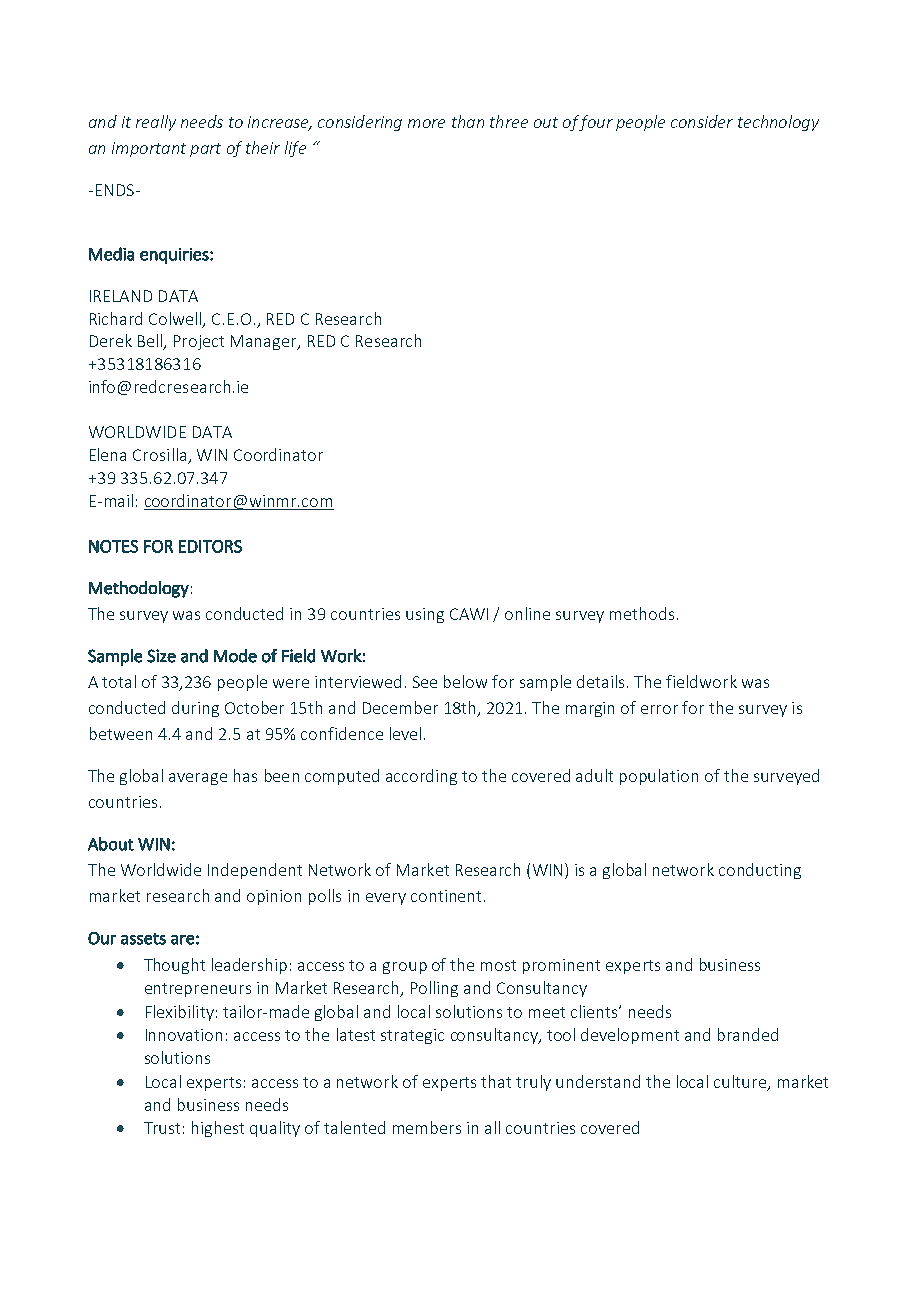  I want to click on technology, so click(778, 123).
